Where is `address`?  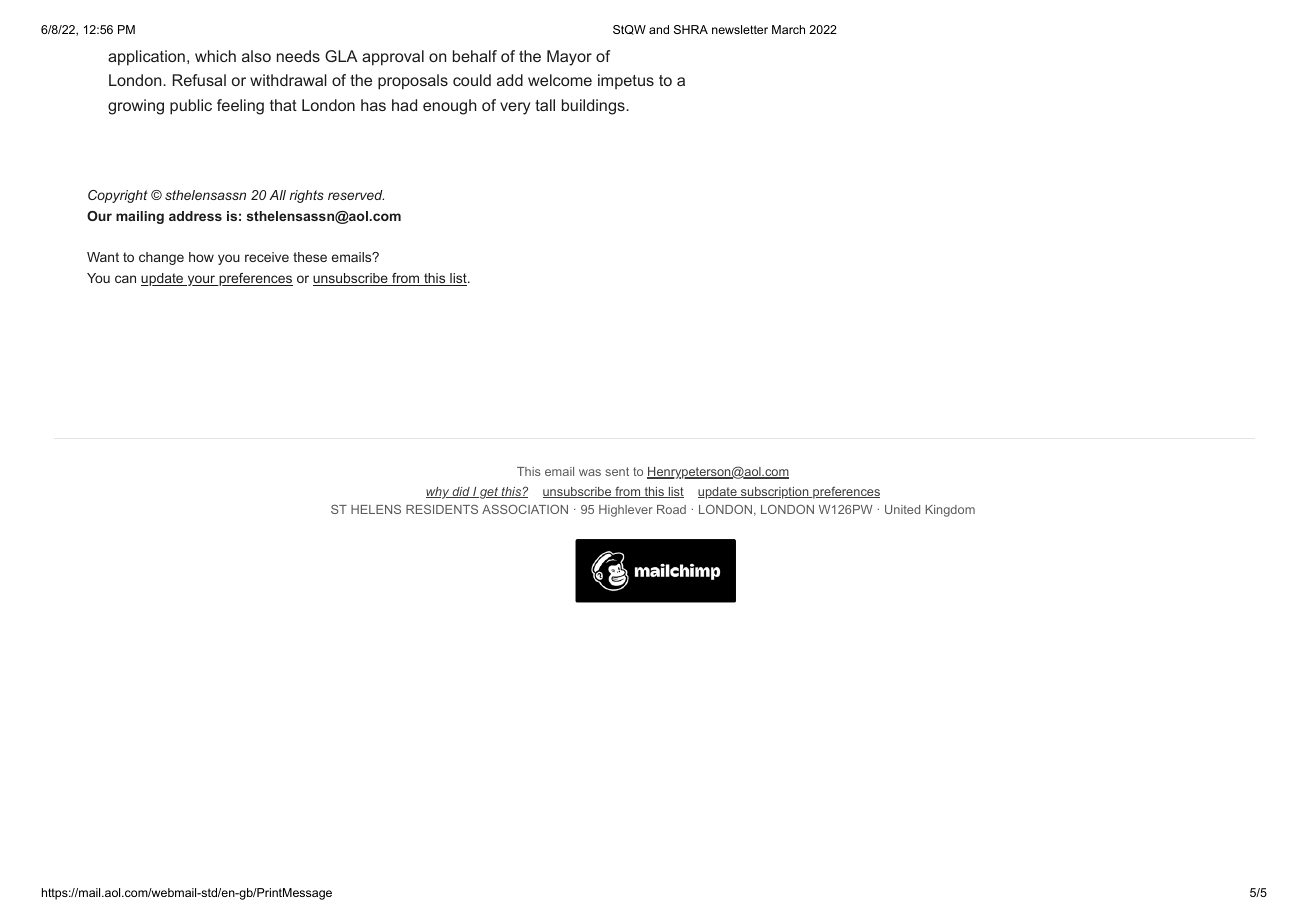
address is located at coordinates (195, 216).
